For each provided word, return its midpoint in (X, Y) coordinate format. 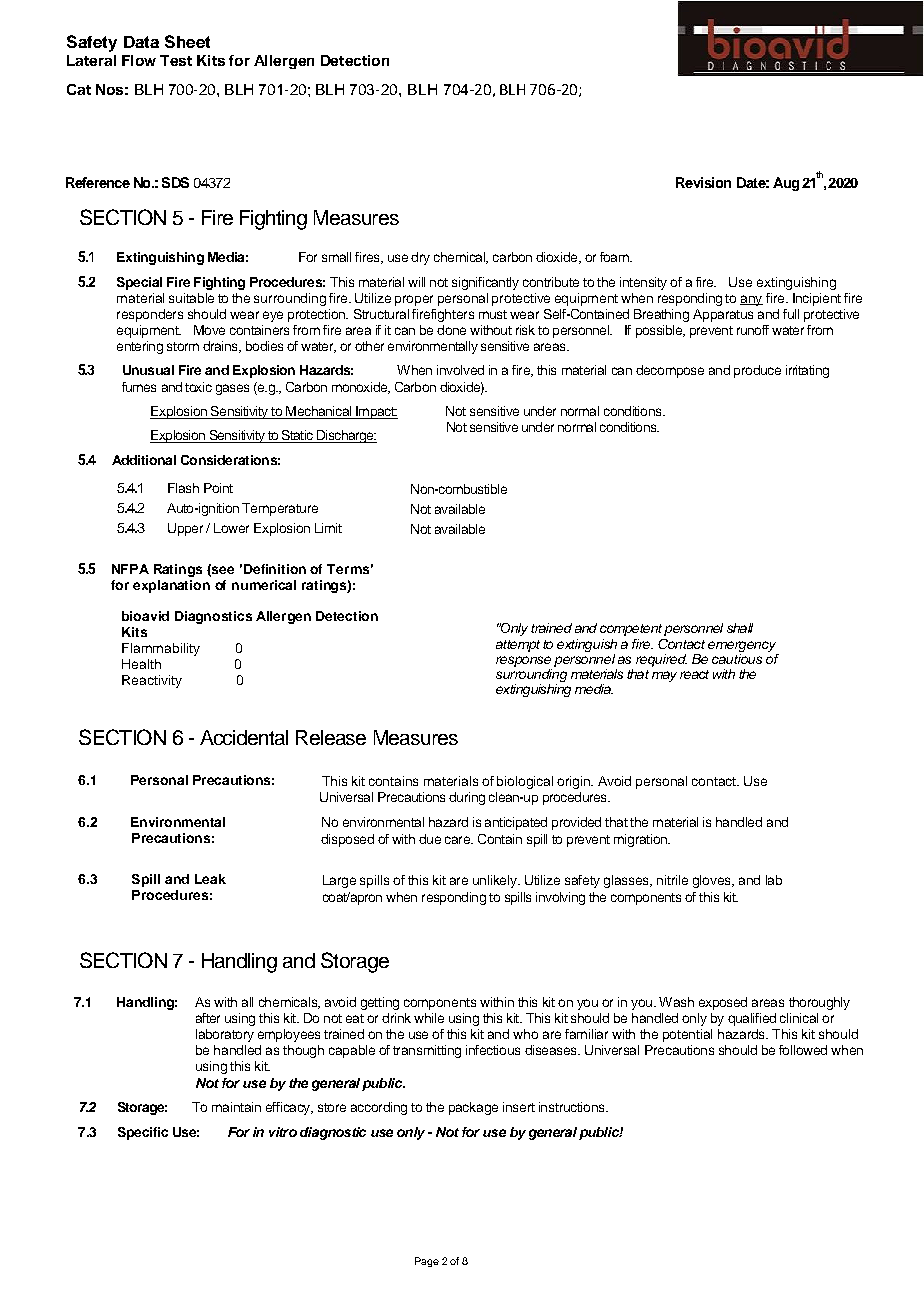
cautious (737, 657)
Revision (703, 182)
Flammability (161, 649)
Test (176, 60)
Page (427, 1262)
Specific (143, 1133)
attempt (518, 646)
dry (420, 258)
